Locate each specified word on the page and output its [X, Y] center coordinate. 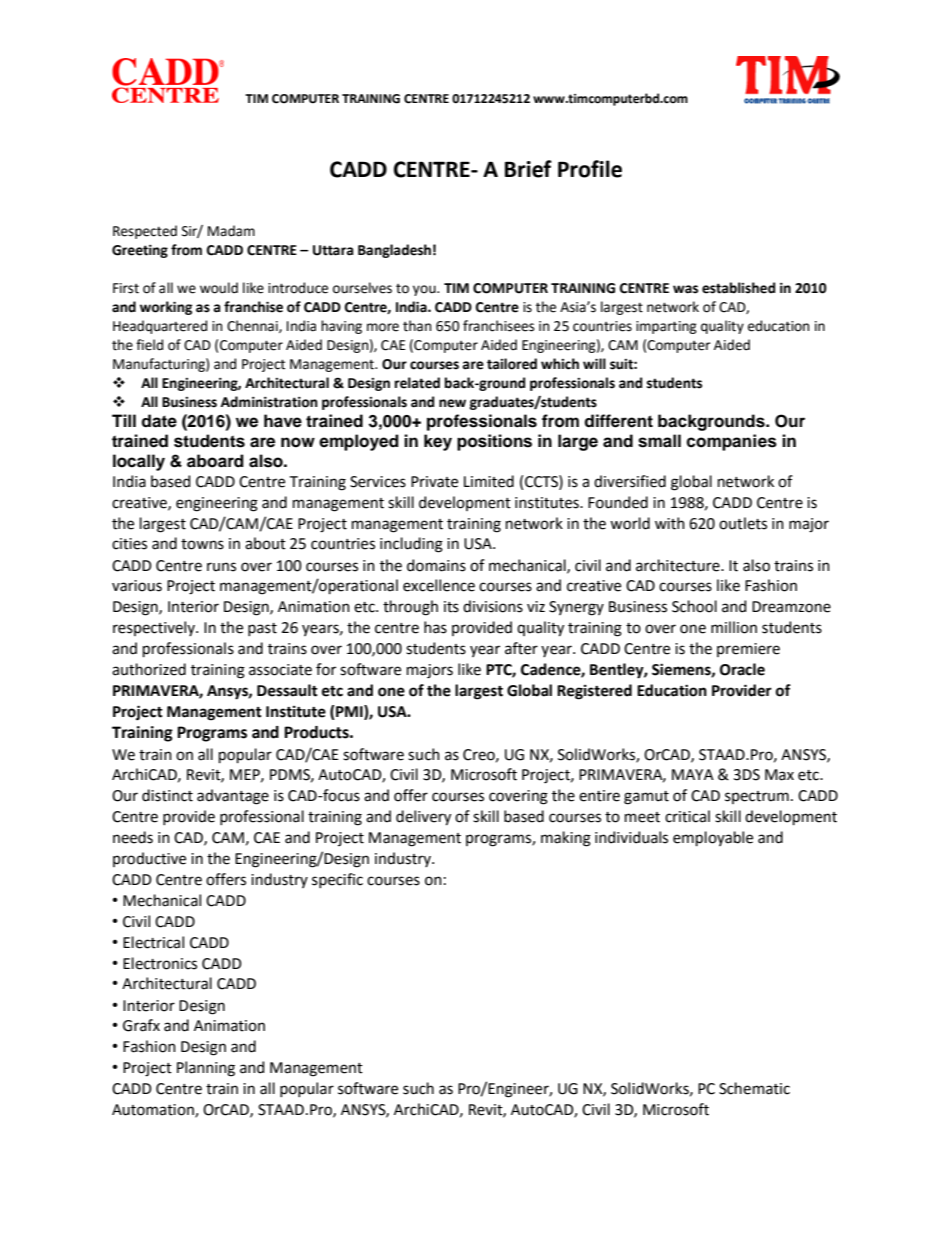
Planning [206, 1069]
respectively [155, 628]
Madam [231, 231]
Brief [528, 169]
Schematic [754, 1088]
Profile [590, 169]
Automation [154, 1111]
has [435, 627]
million [734, 627]
